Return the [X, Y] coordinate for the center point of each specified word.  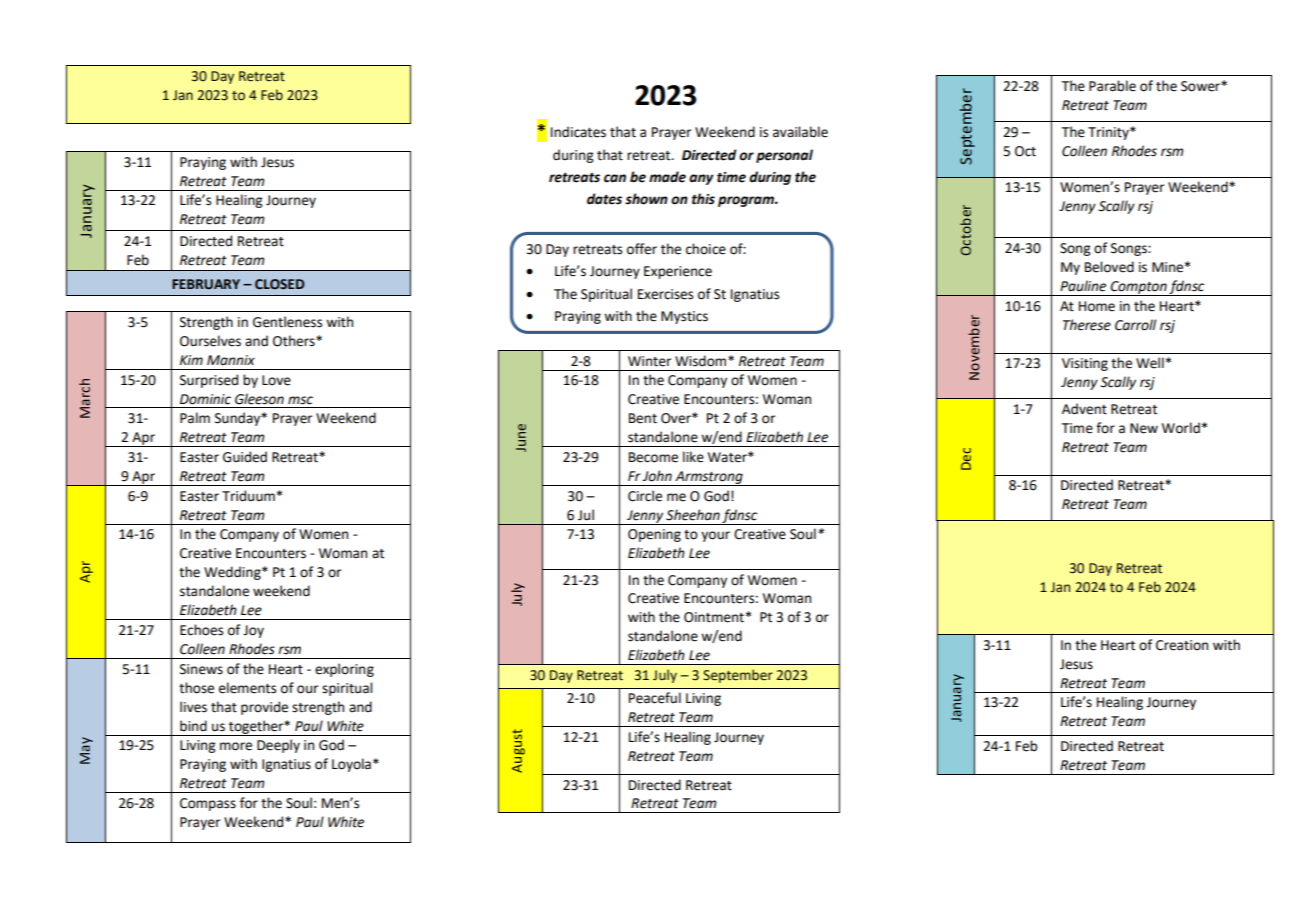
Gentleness [287, 322]
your [715, 536]
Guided [245, 457]
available [800, 132]
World [1181, 428]
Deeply [278, 746]
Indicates [578, 132]
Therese [1087, 325]
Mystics [684, 317]
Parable [1112, 86]
